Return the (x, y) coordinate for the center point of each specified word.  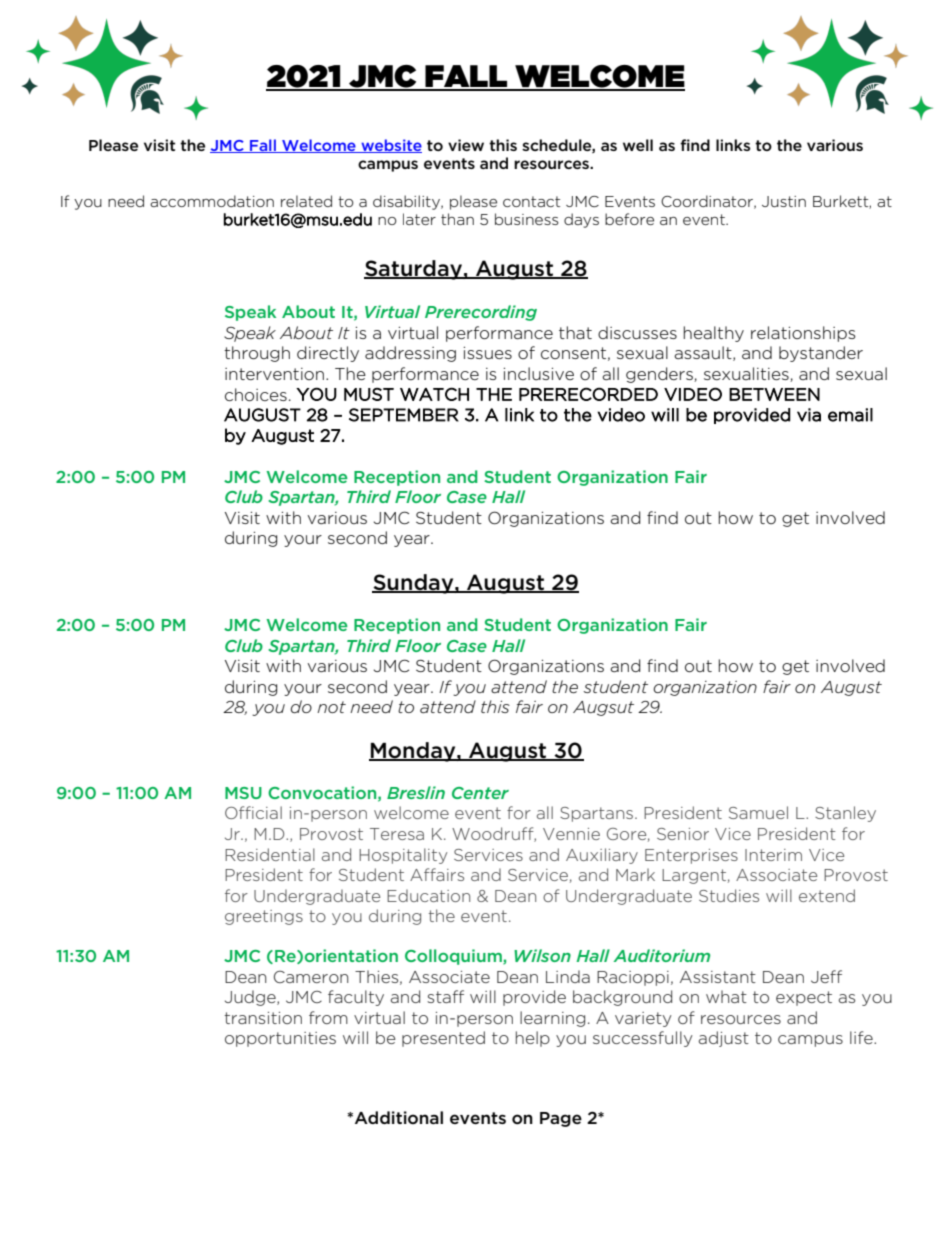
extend (827, 895)
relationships (803, 334)
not (331, 707)
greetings (264, 917)
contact (531, 201)
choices (256, 395)
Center (480, 793)
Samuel (758, 812)
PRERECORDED (588, 394)
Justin (784, 201)
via (809, 415)
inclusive (539, 373)
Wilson (542, 955)
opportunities (280, 1039)
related (306, 201)
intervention (274, 374)
